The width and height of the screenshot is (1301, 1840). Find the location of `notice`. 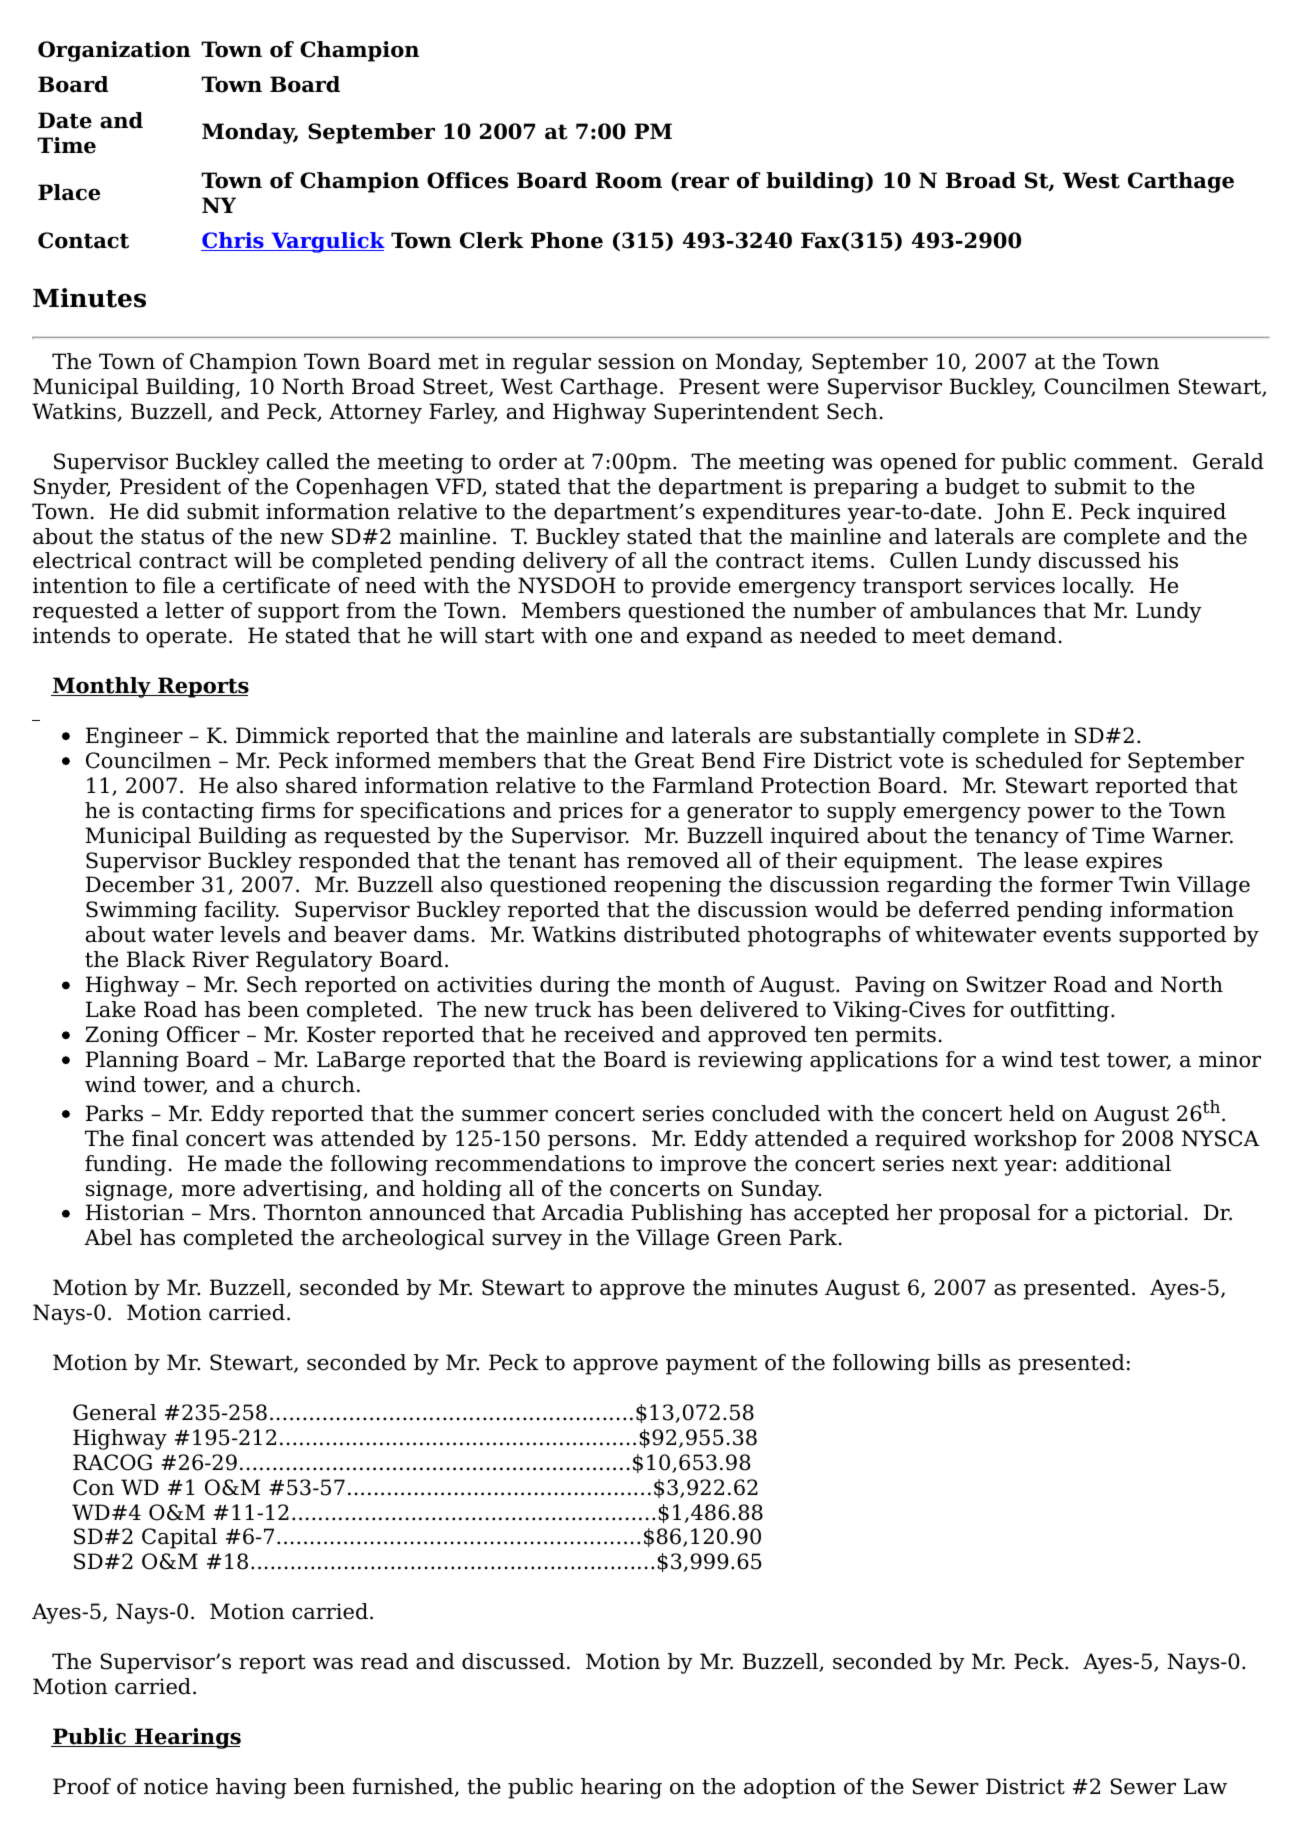

notice is located at coordinates (176, 1786).
